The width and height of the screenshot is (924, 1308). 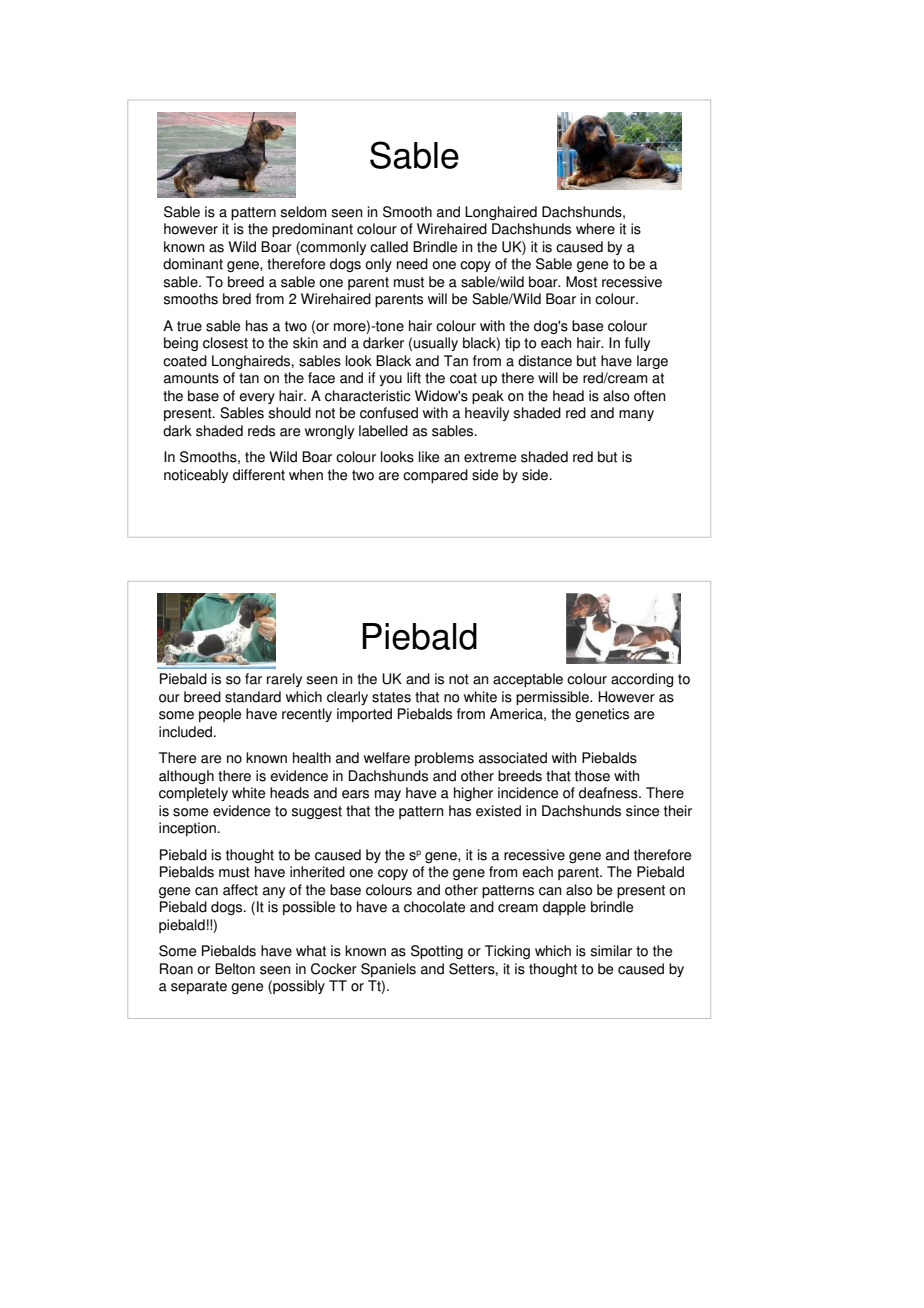 I want to click on need, so click(x=412, y=264).
